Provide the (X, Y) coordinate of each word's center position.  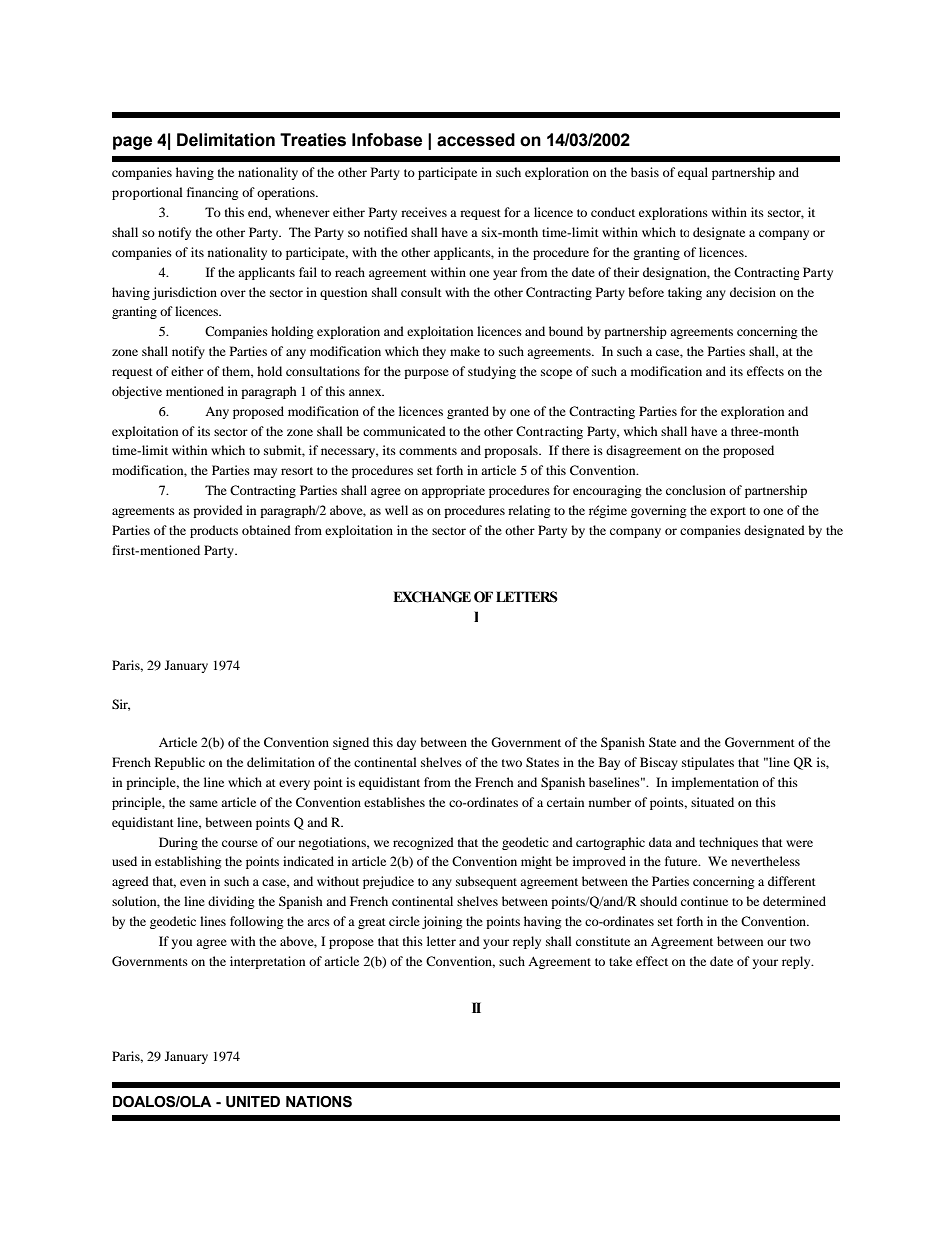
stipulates (708, 763)
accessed (476, 140)
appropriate (453, 491)
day (406, 743)
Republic (180, 763)
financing (212, 193)
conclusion (696, 490)
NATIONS (319, 1102)
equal (693, 173)
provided (218, 511)
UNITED (253, 1102)
